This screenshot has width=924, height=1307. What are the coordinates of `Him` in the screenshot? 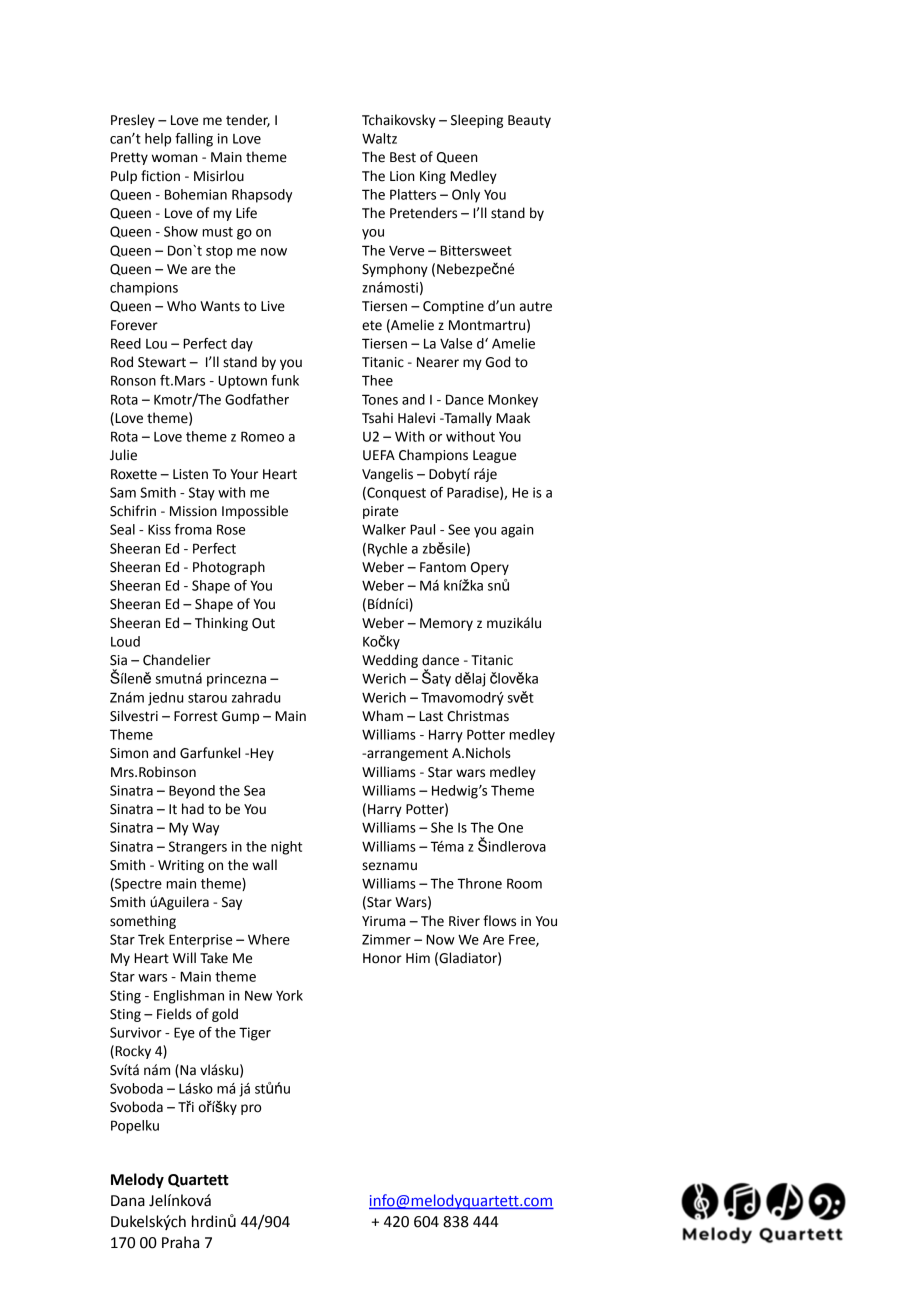 It's located at (418, 958).
